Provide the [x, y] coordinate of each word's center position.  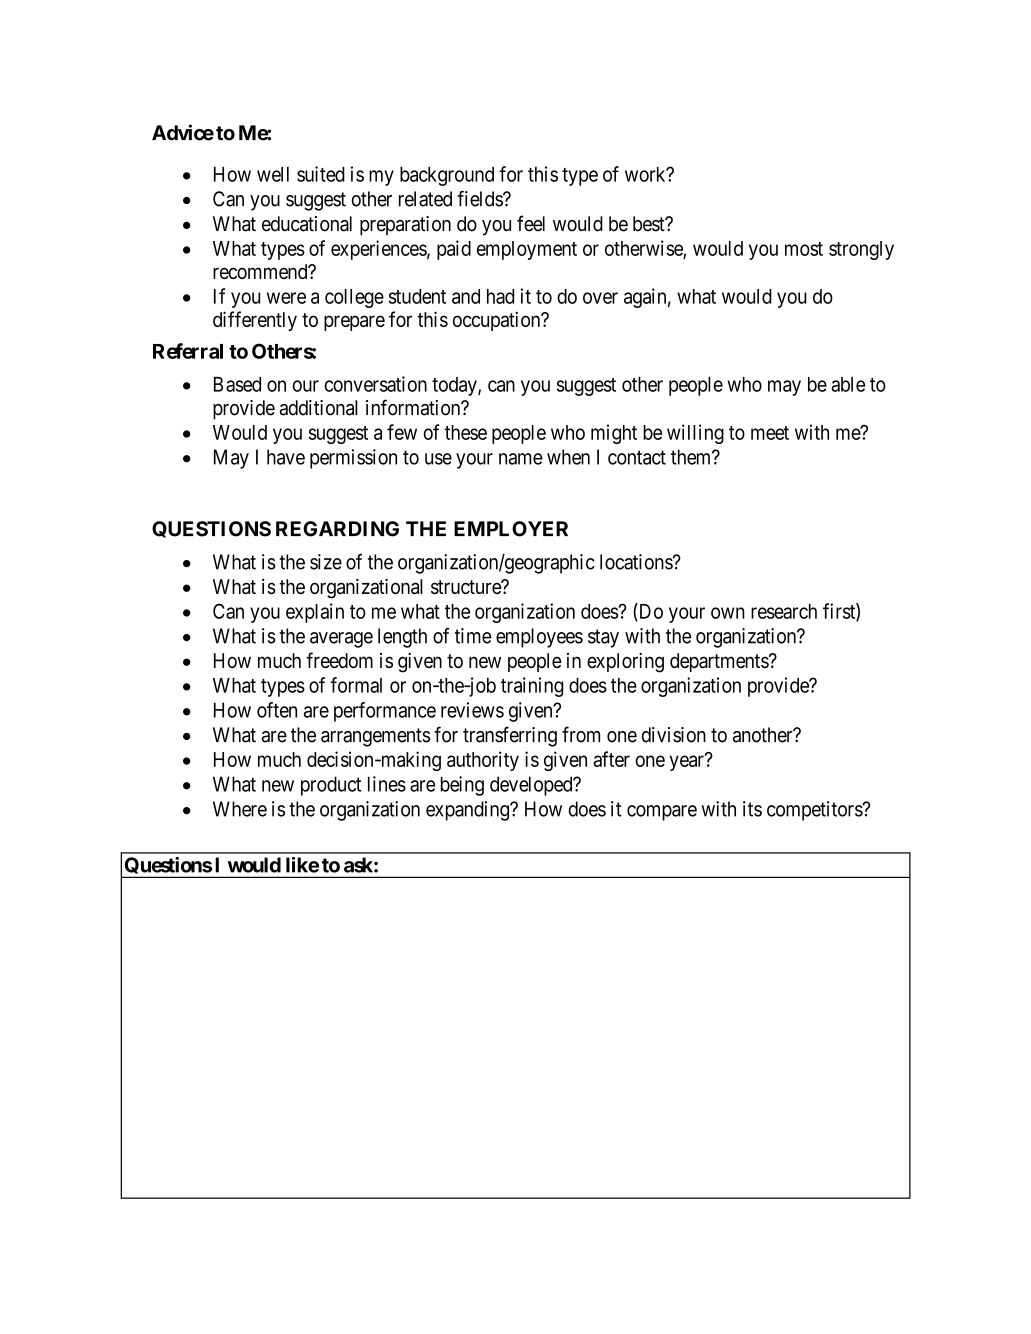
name [521, 459]
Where [240, 809]
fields [480, 199]
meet [770, 433]
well [273, 174]
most [804, 249]
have [286, 457]
